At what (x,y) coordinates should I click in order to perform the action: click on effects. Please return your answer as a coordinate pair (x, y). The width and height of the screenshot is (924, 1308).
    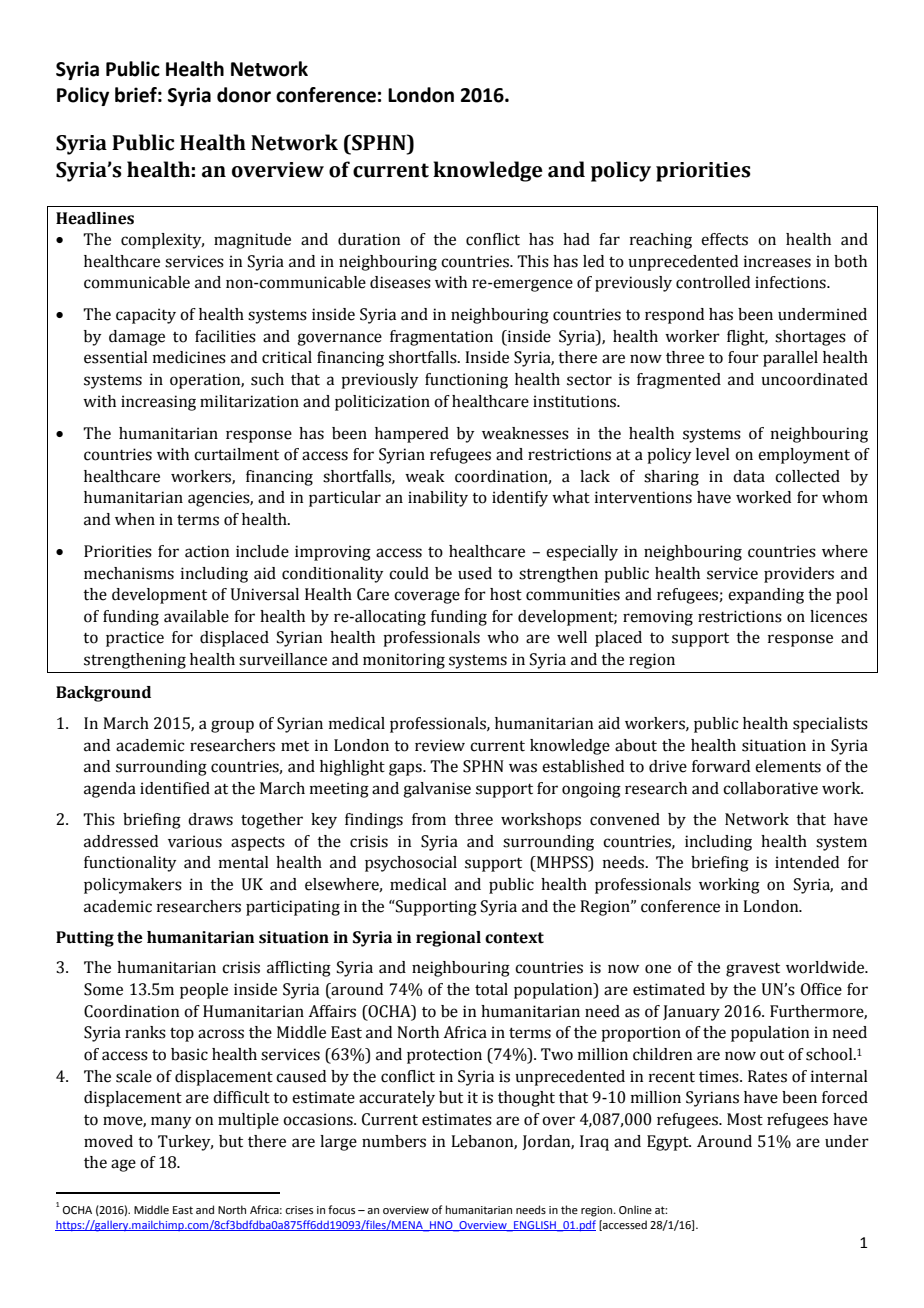
    Looking at the image, I should click on (724, 239).
